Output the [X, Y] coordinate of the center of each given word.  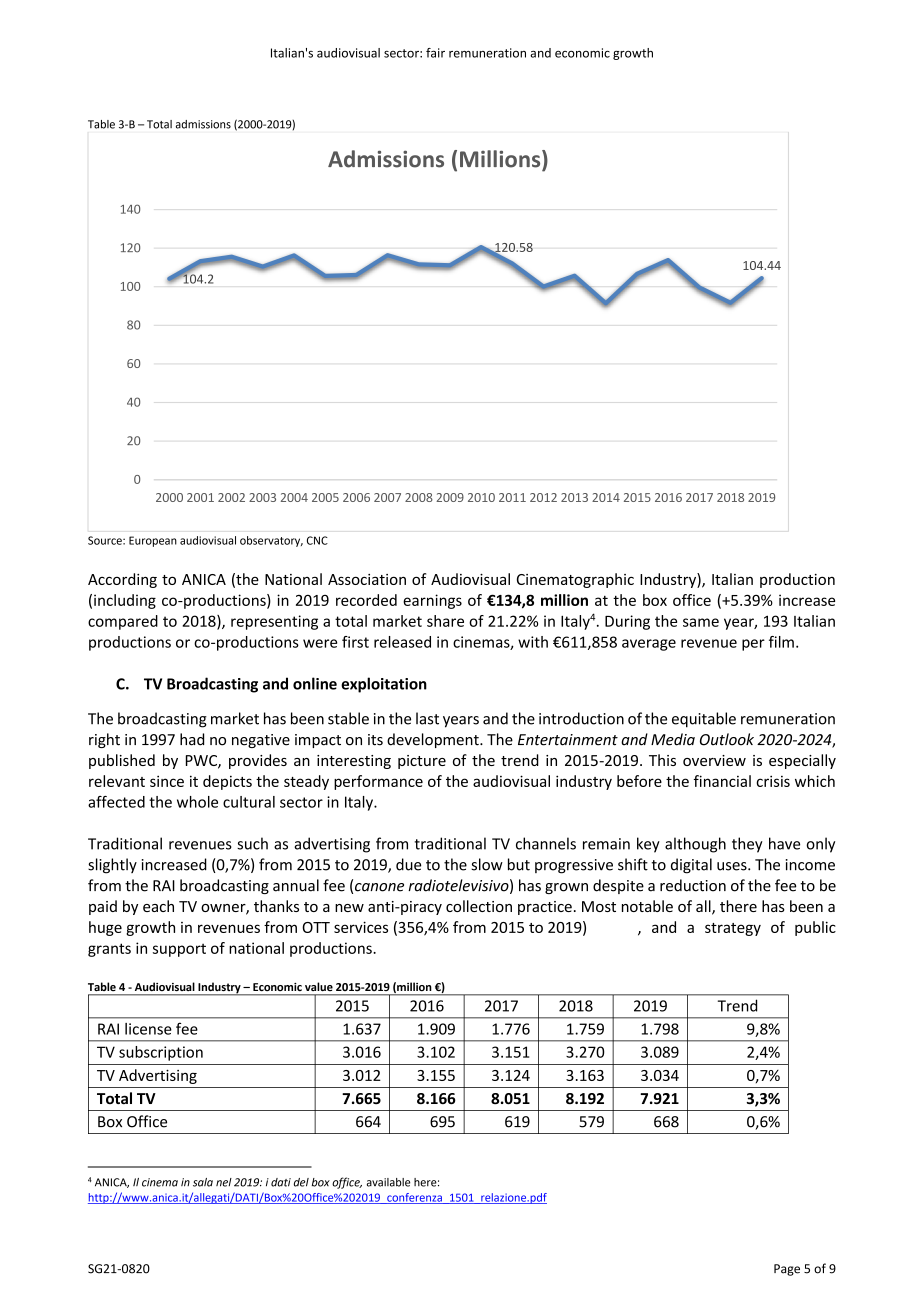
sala [203, 1182]
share [445, 621]
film [781, 642]
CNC [317, 540]
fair [435, 53]
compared [123, 622]
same [701, 622]
